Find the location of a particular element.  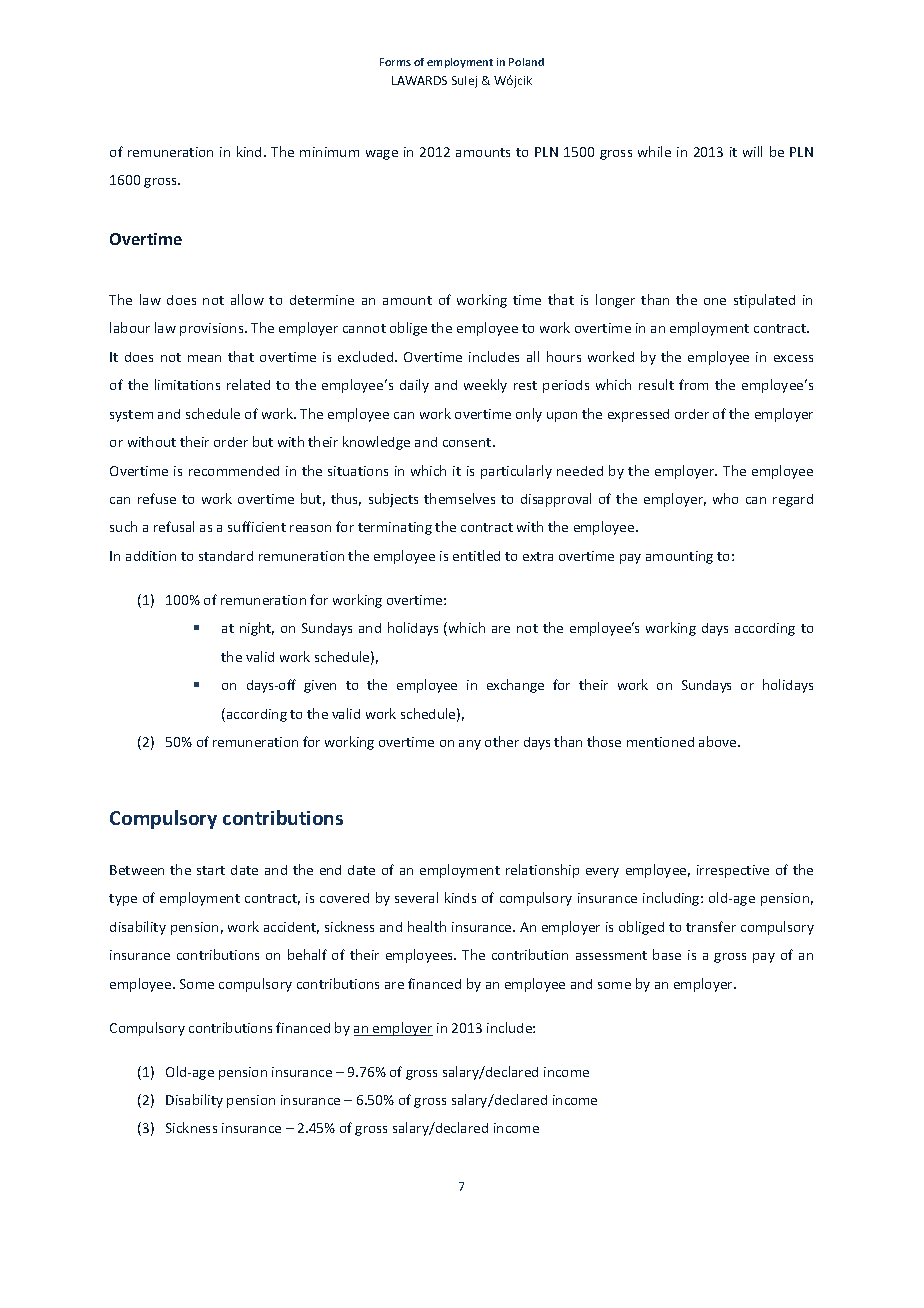

allow is located at coordinates (247, 299).
